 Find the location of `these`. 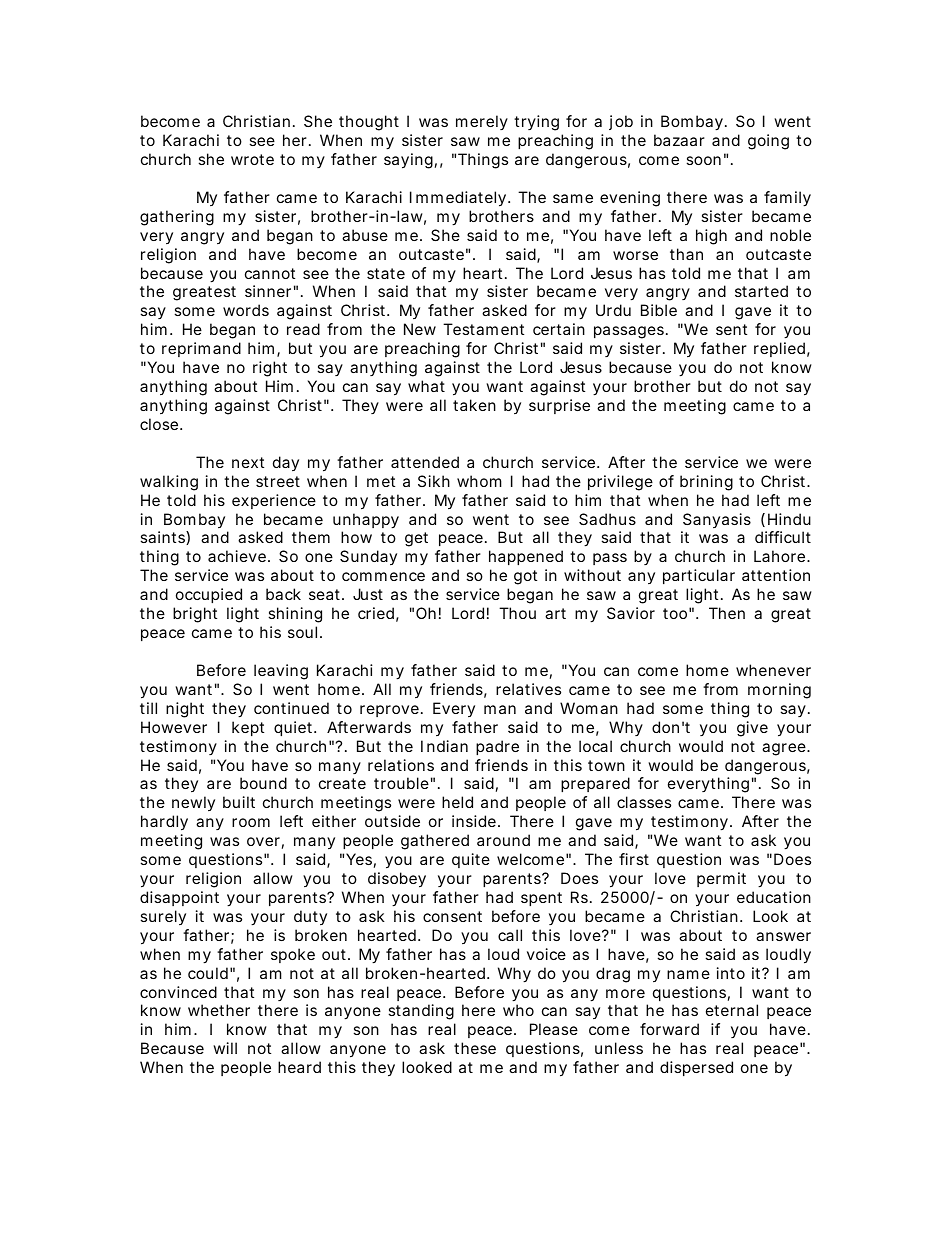

these is located at coordinates (475, 1048).
